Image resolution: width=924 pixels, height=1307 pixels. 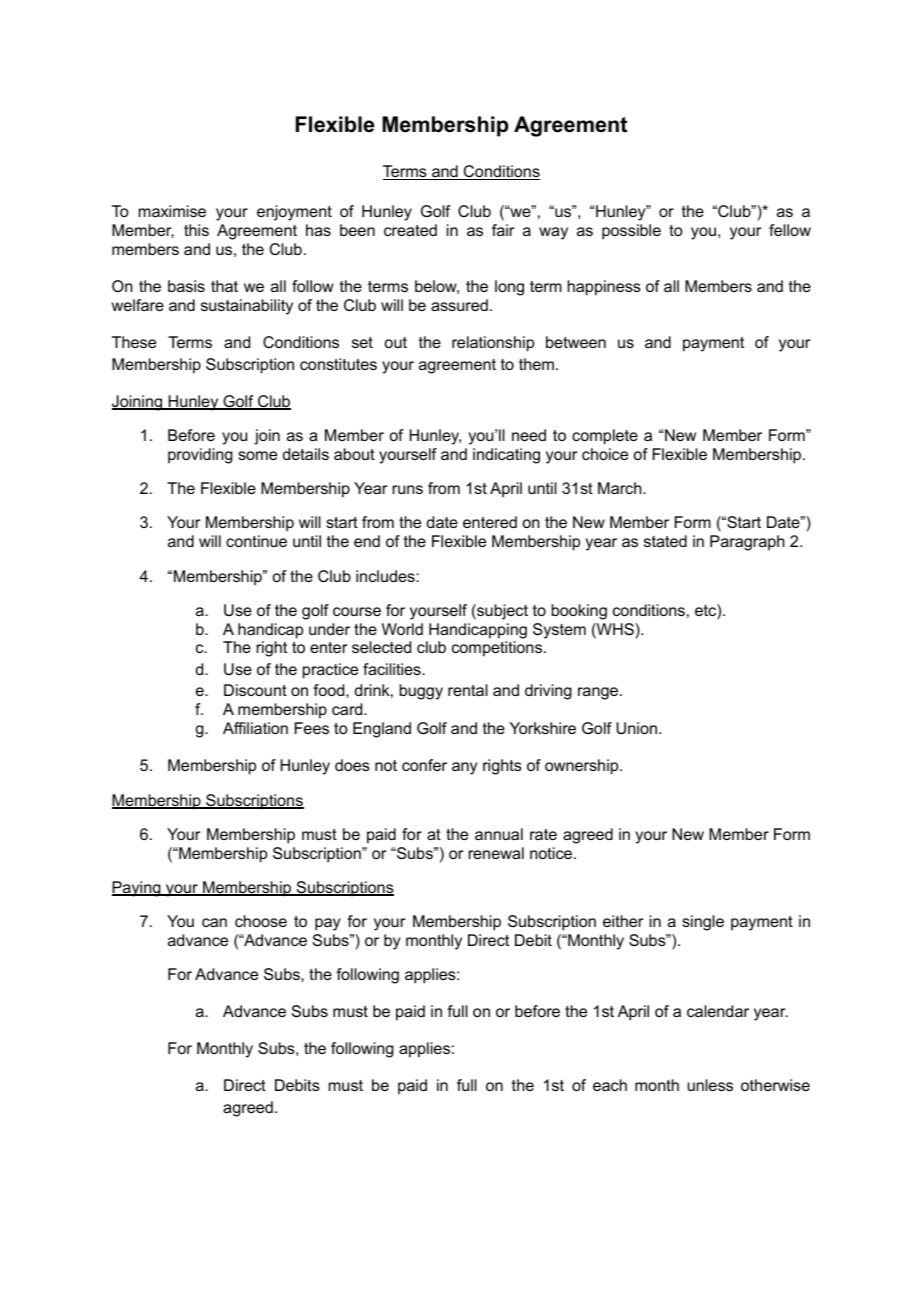 What do you see at coordinates (464, 768) in the screenshot?
I see `any` at bounding box center [464, 768].
